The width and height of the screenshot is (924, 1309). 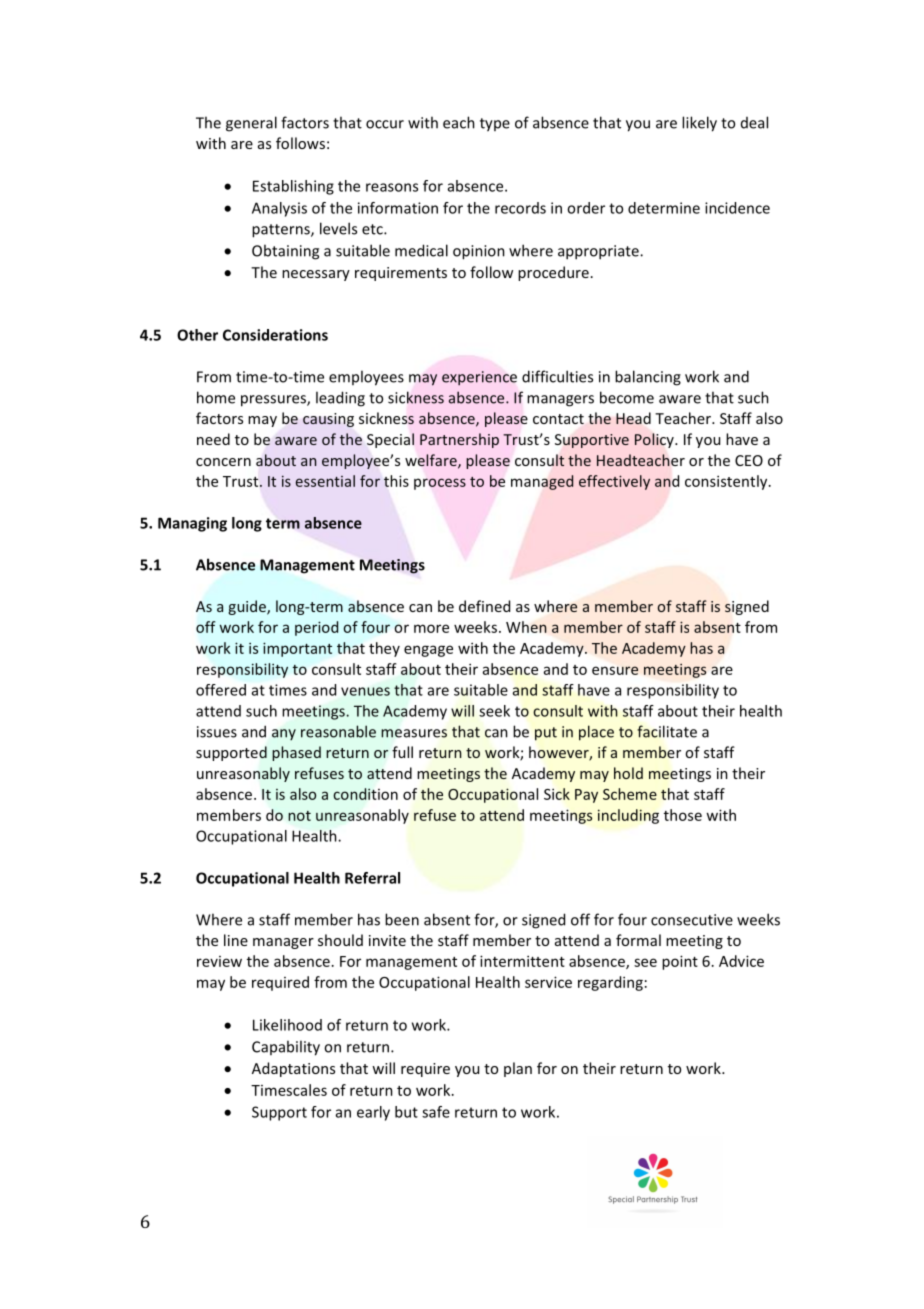 I want to click on likely, so click(x=699, y=124).
